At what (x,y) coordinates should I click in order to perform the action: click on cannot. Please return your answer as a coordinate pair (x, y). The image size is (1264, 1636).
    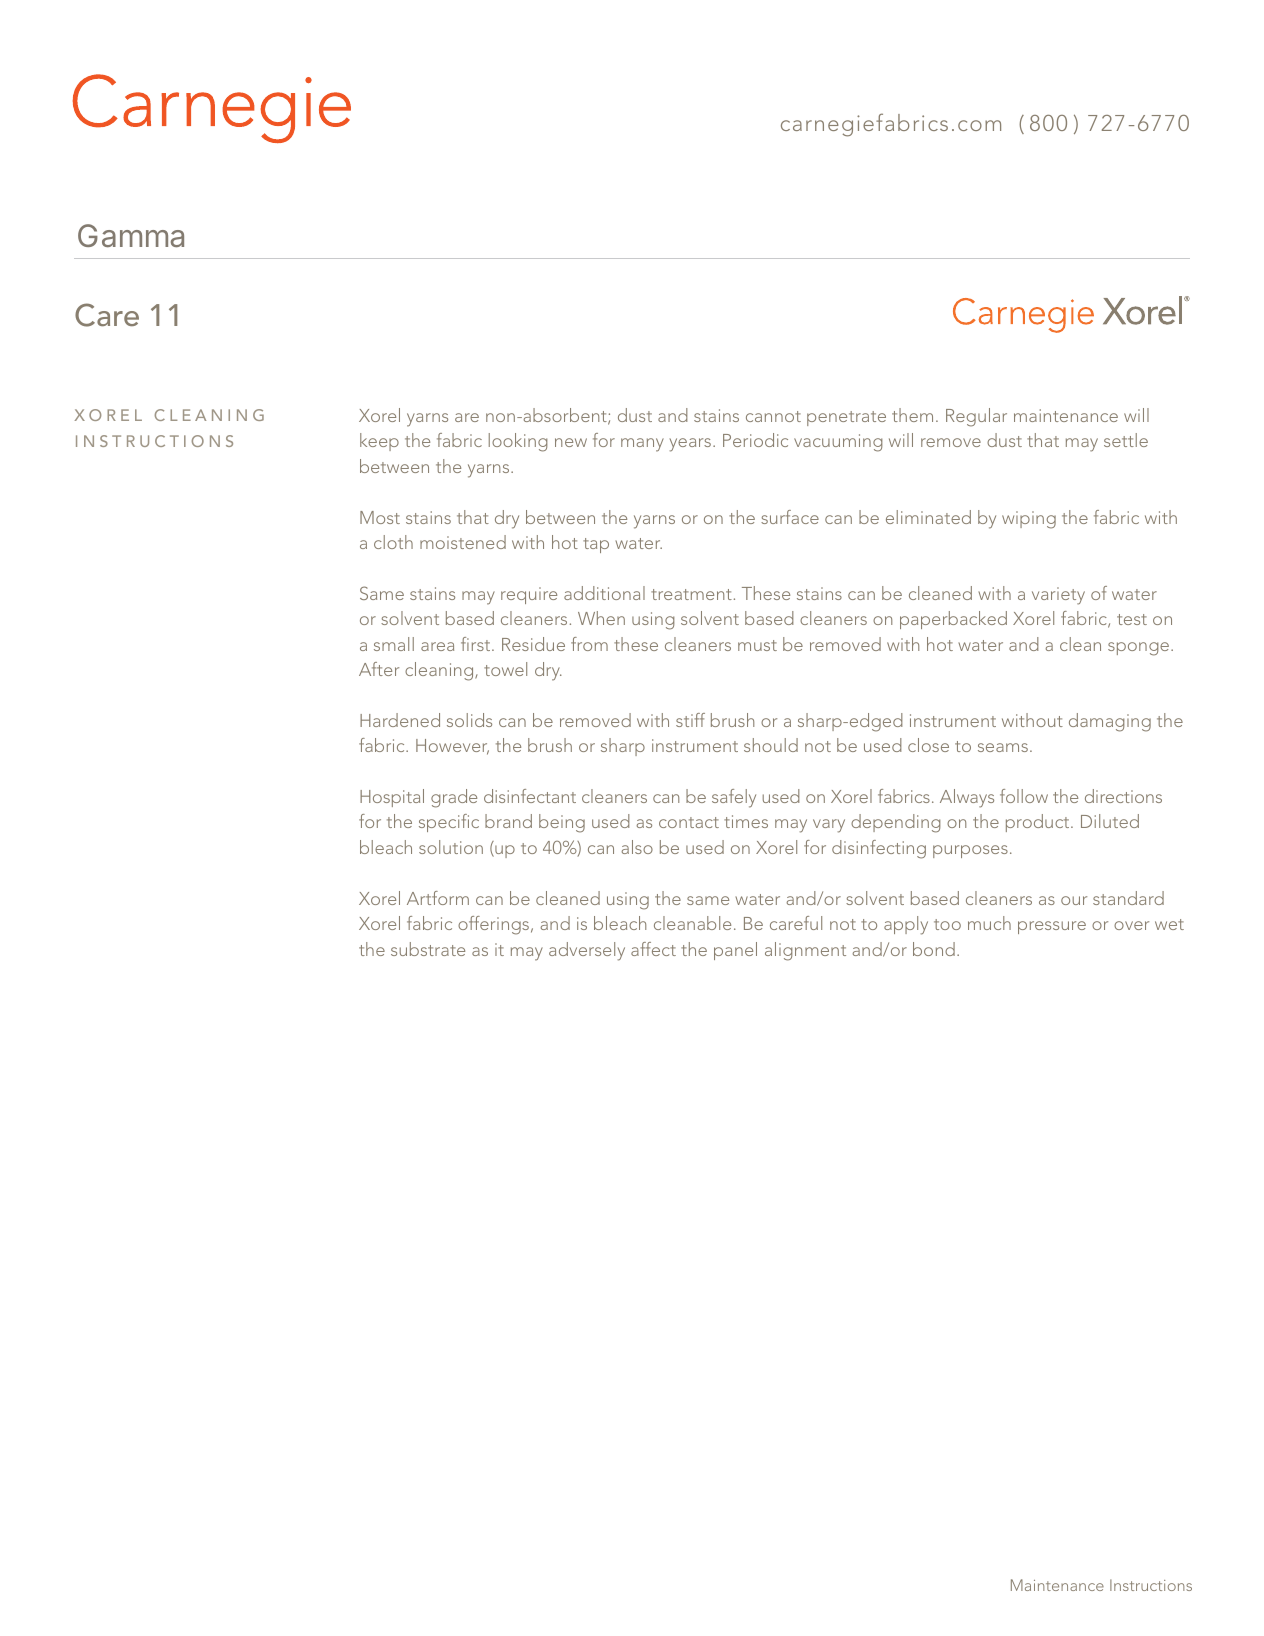
    Looking at the image, I should click on (773, 416).
